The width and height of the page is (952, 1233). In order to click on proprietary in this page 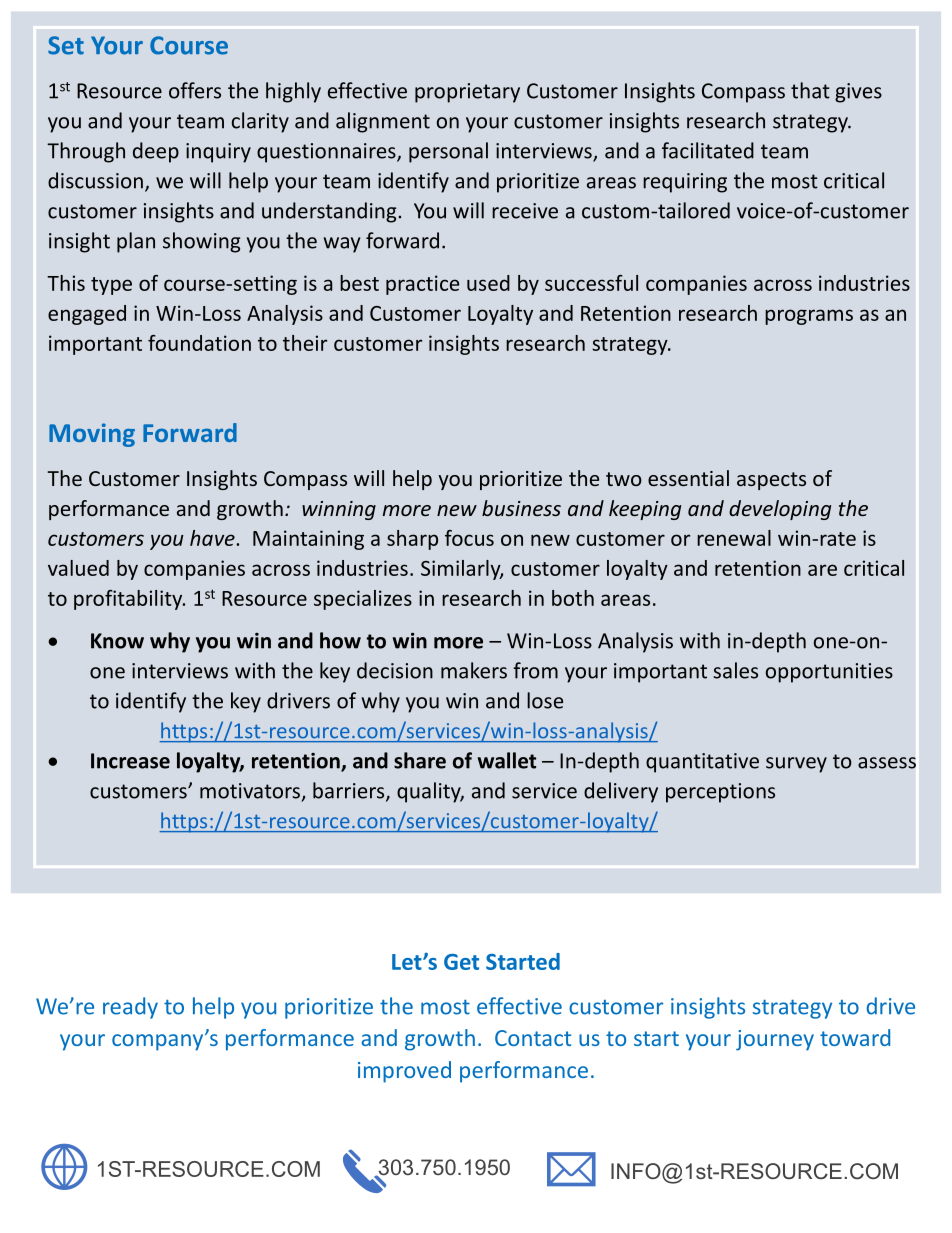, I will do `click(467, 93)`.
